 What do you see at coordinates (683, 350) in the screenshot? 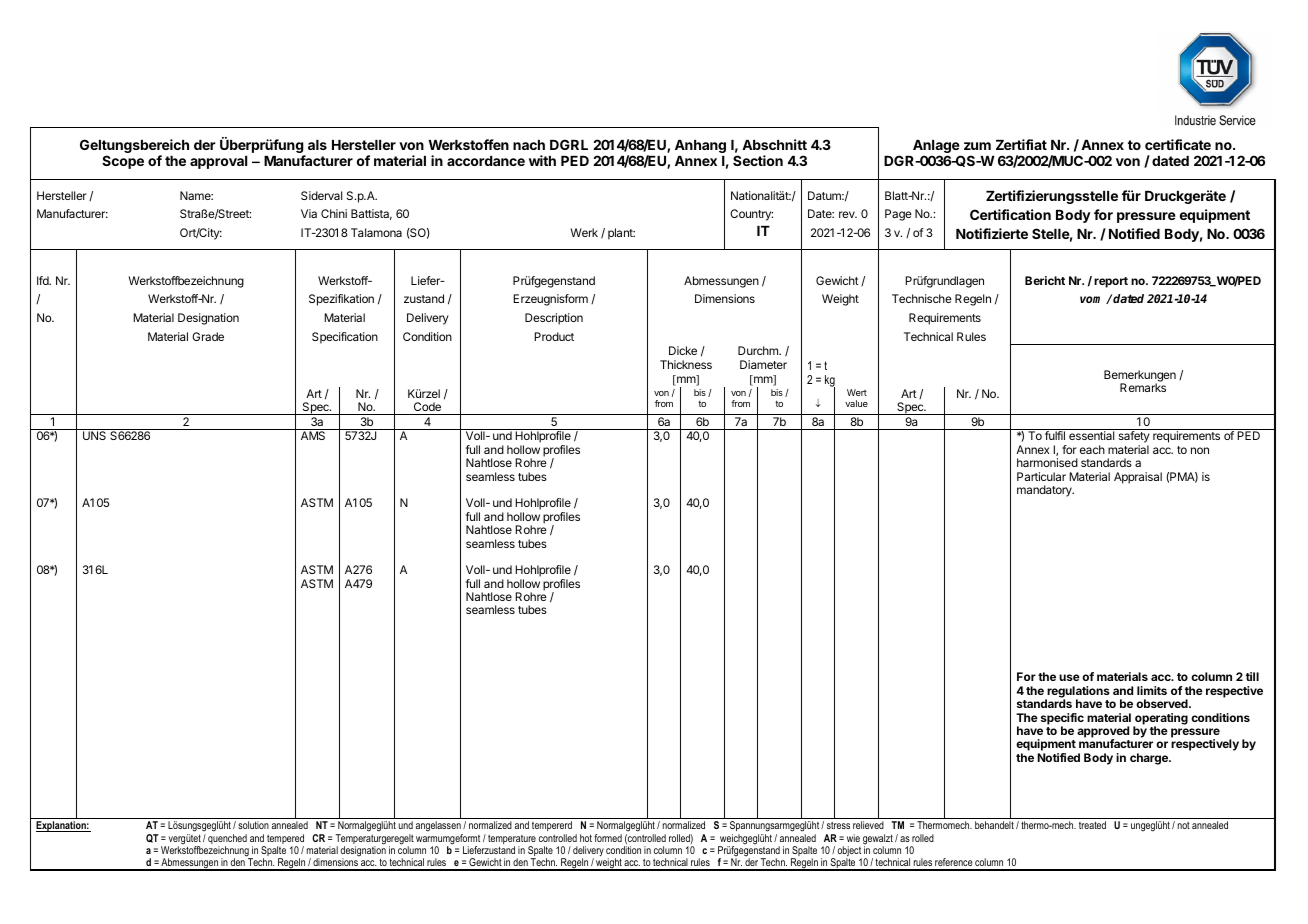
I see `Dicke` at bounding box center [683, 350].
